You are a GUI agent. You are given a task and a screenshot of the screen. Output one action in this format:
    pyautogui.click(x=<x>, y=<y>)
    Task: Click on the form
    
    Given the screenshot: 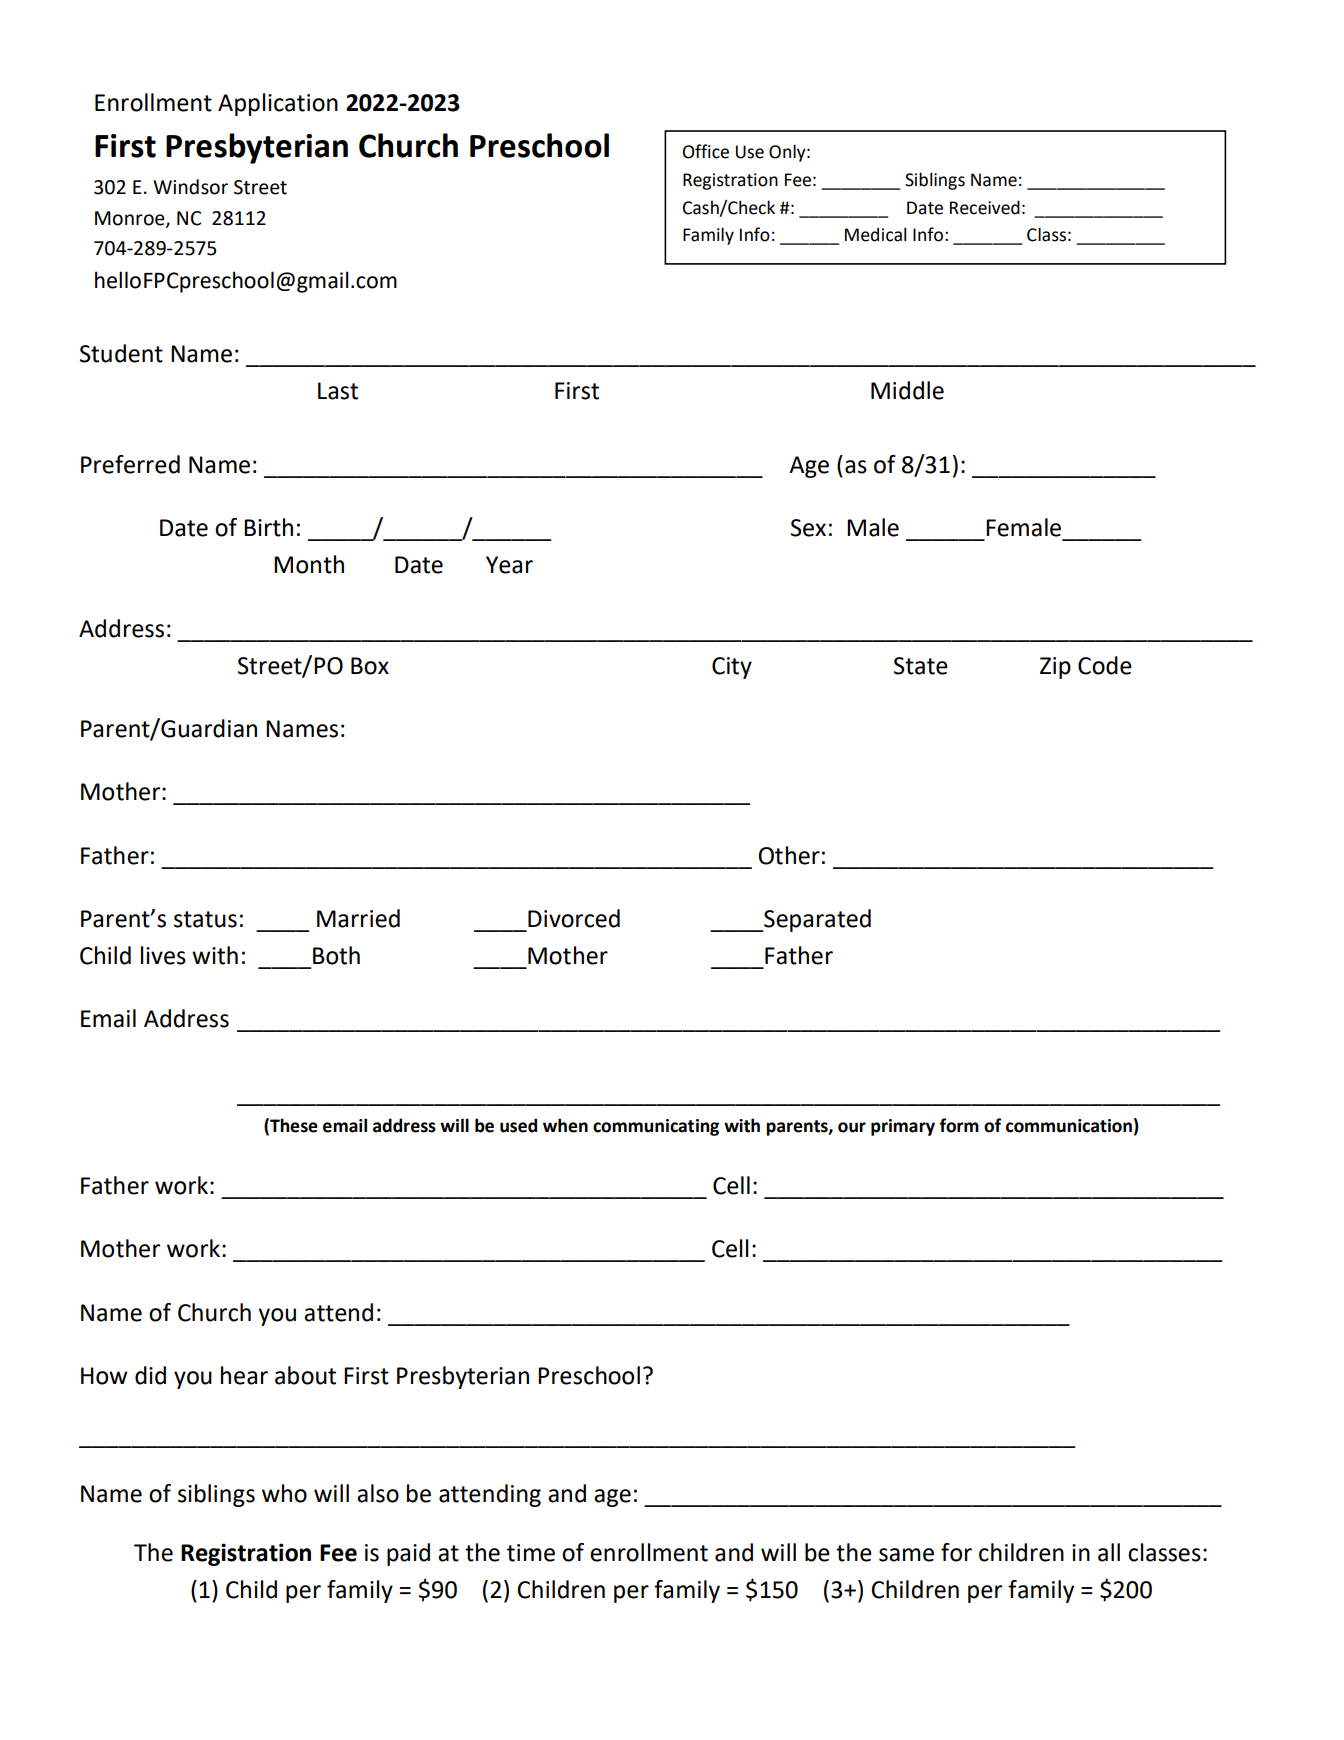 What is the action you would take?
    pyautogui.click(x=959, y=1125)
